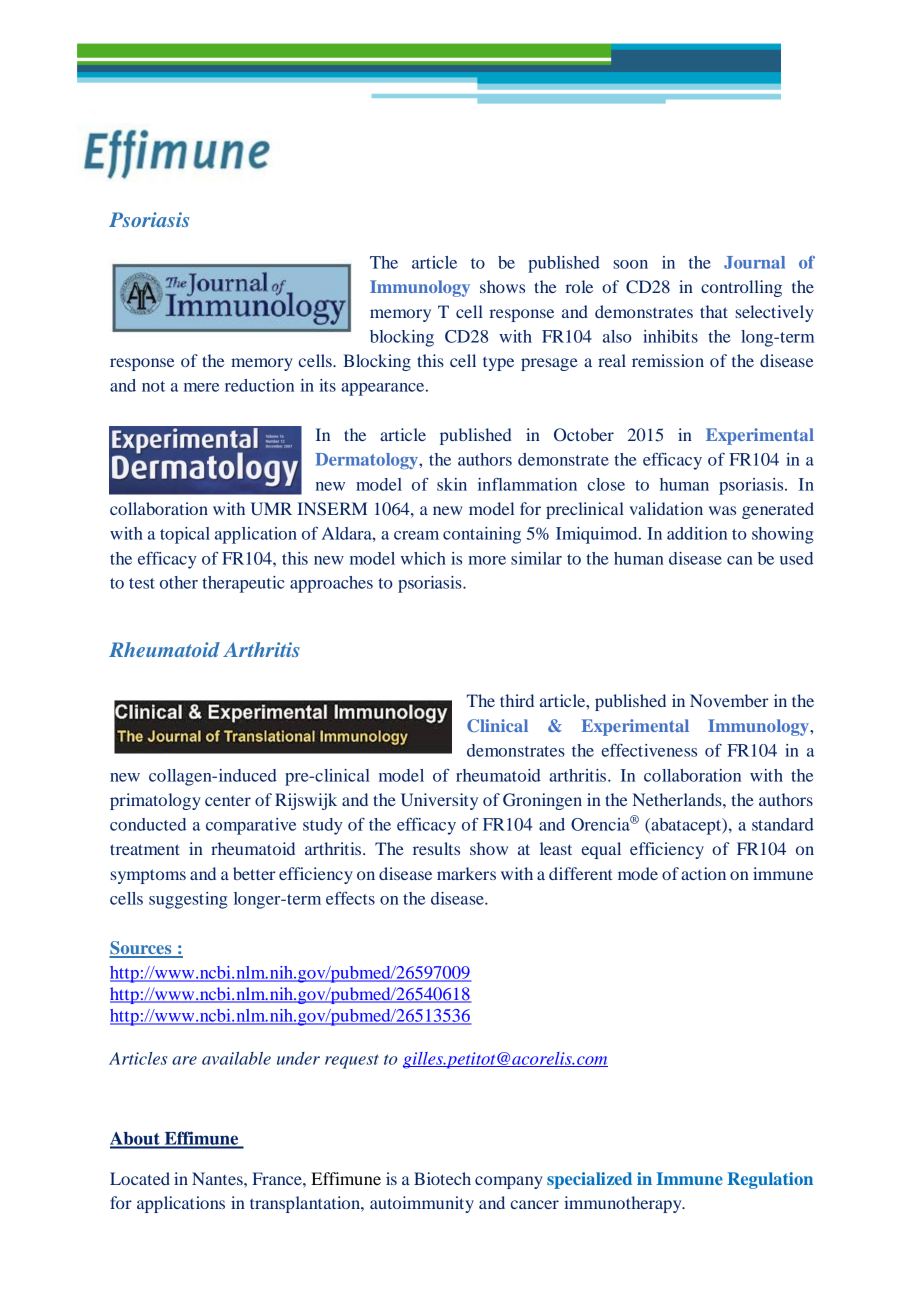 The image size is (924, 1308). I want to click on more, so click(487, 560).
